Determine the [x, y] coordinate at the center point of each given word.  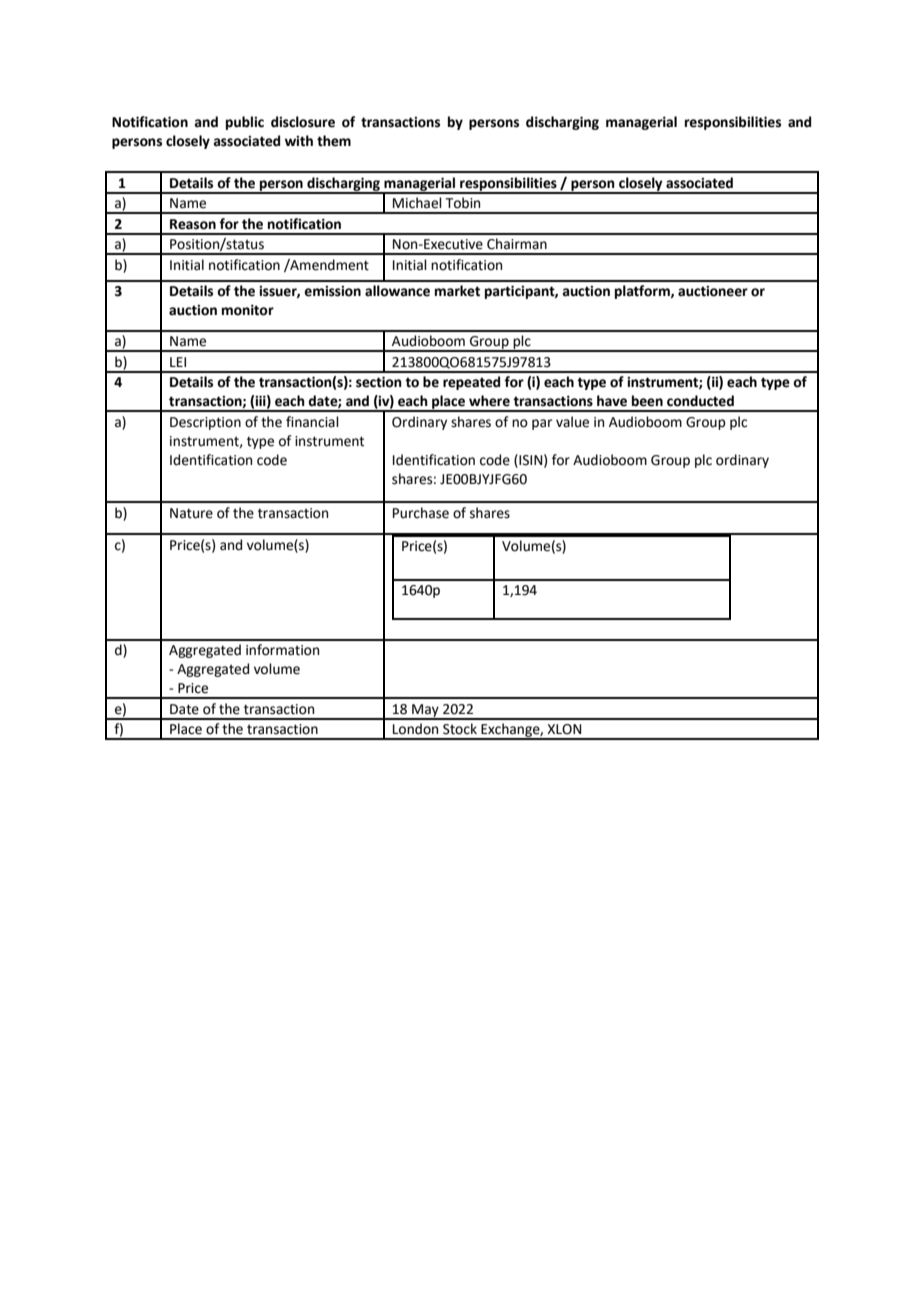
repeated [471, 383]
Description [205, 423]
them [334, 141]
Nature [191, 513]
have [612, 401]
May [425, 711]
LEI [178, 362]
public [245, 123]
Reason [193, 224]
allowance [397, 291]
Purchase [421, 513]
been [647, 401]
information [282, 650]
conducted [700, 401]
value [572, 422]
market [457, 291]
